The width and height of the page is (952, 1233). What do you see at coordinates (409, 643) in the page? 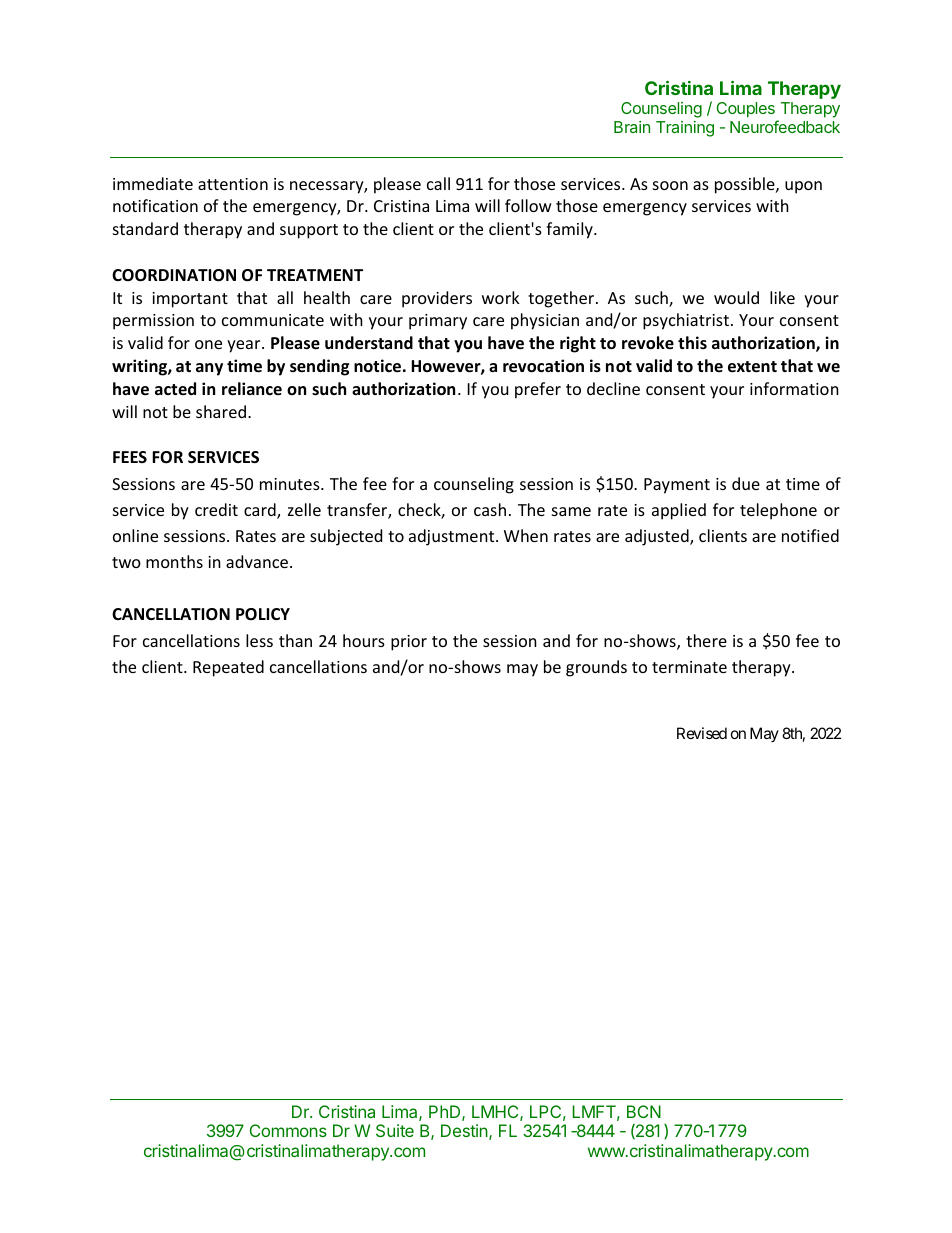
I see `prior` at bounding box center [409, 643].
